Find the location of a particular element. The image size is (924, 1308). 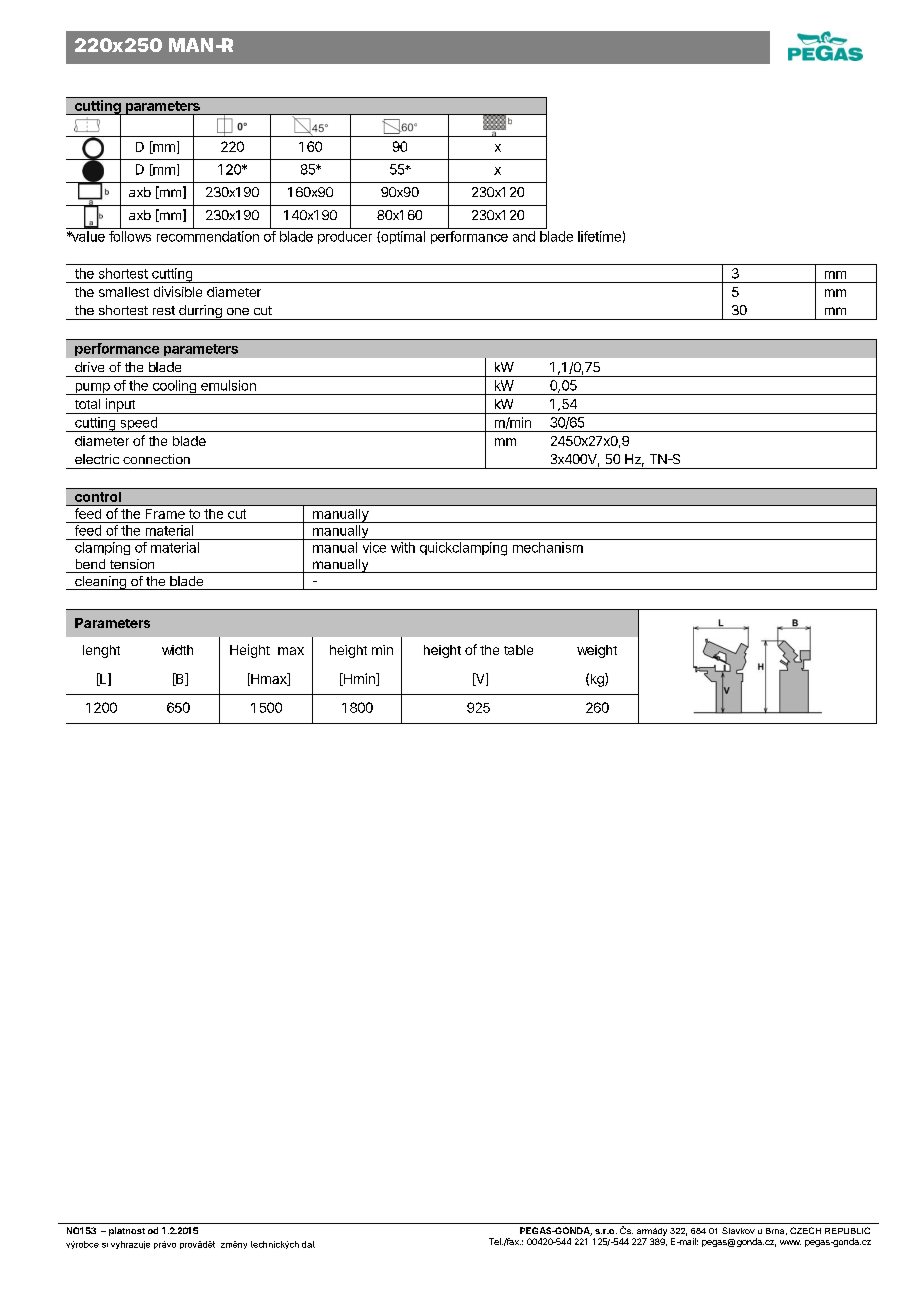

connection is located at coordinates (156, 459).
